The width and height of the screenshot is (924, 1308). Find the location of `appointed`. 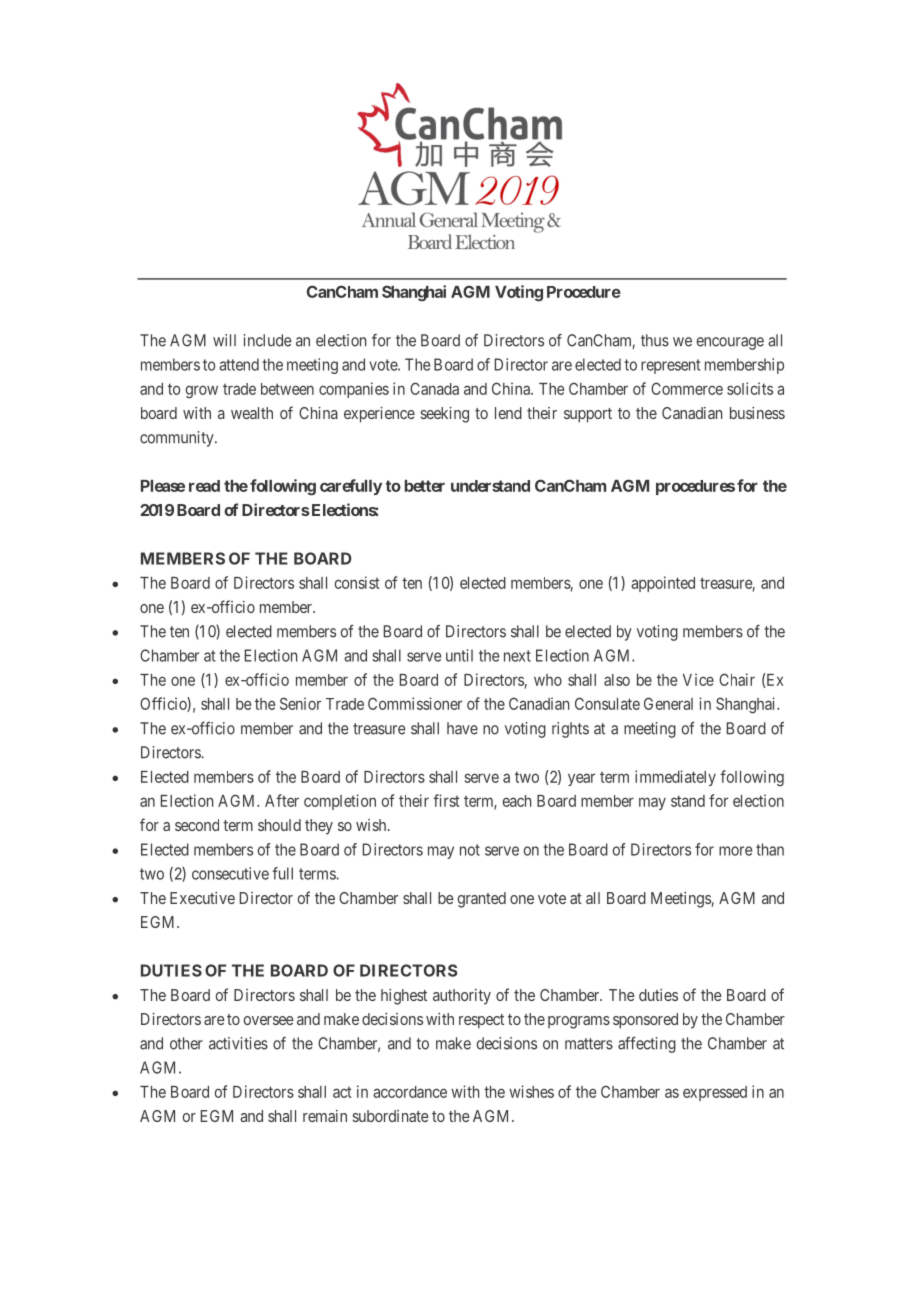

appointed is located at coordinates (663, 584).
